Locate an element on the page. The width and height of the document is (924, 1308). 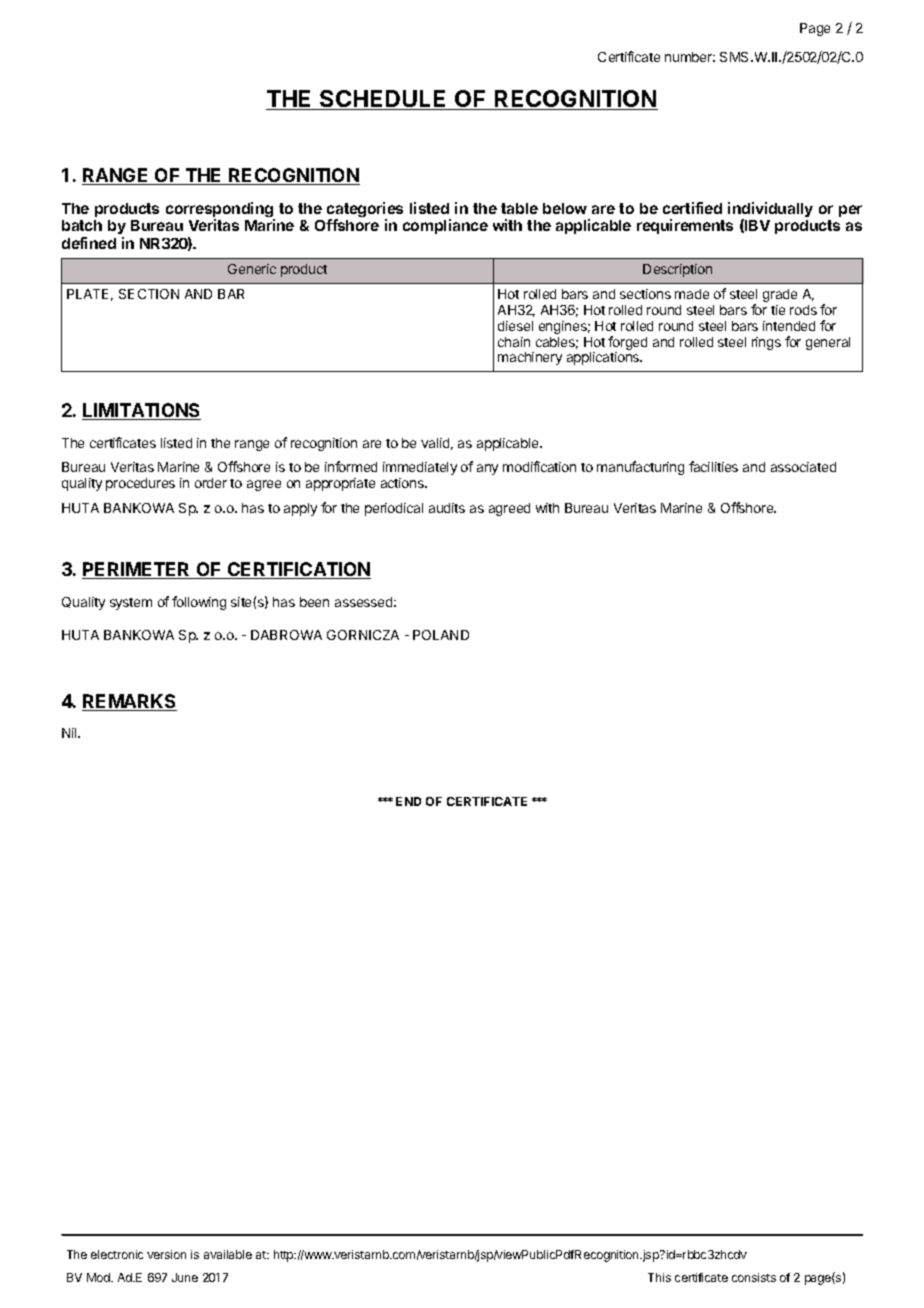
version is located at coordinates (166, 1254).
